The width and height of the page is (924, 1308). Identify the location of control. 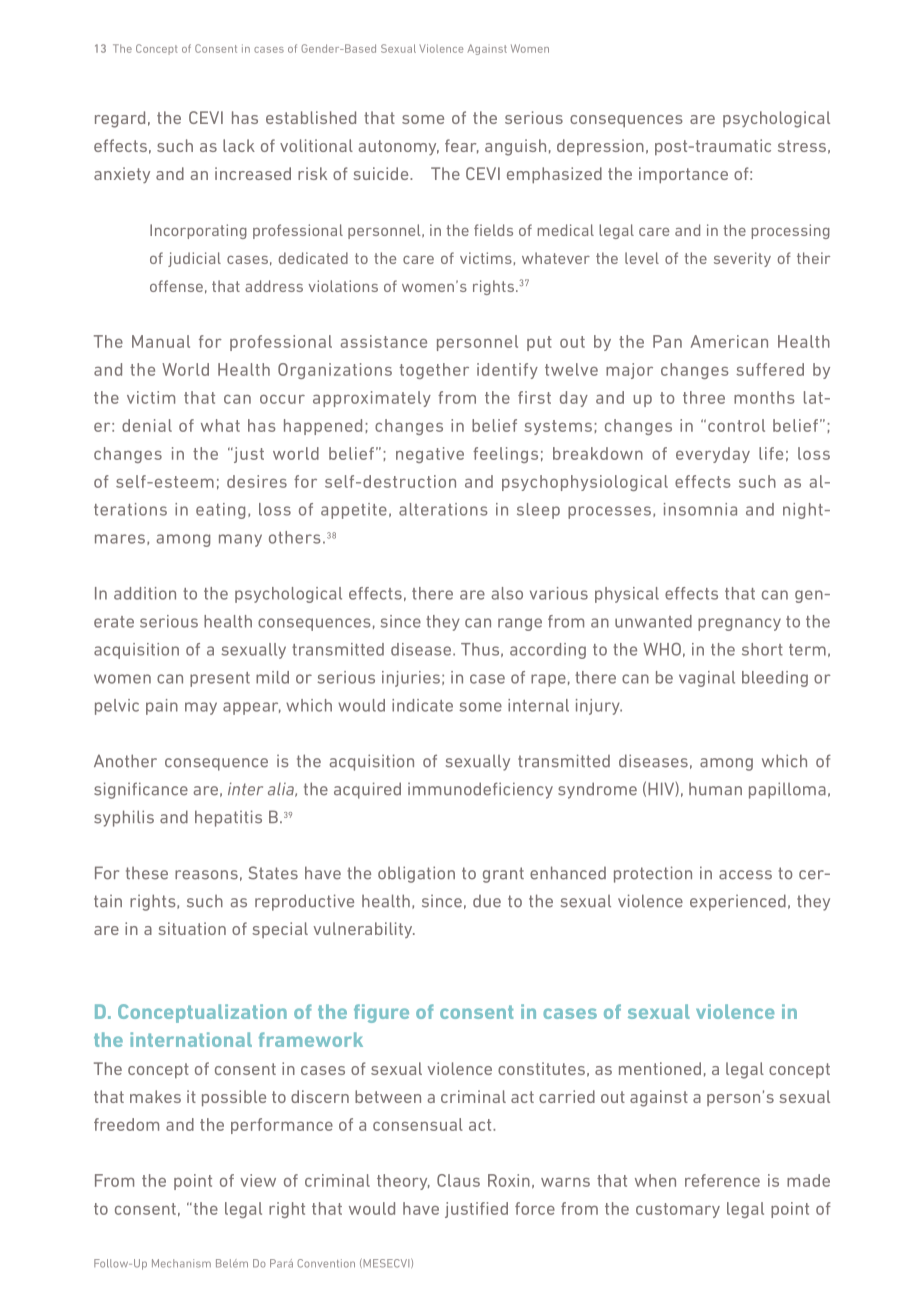
(736, 425).
